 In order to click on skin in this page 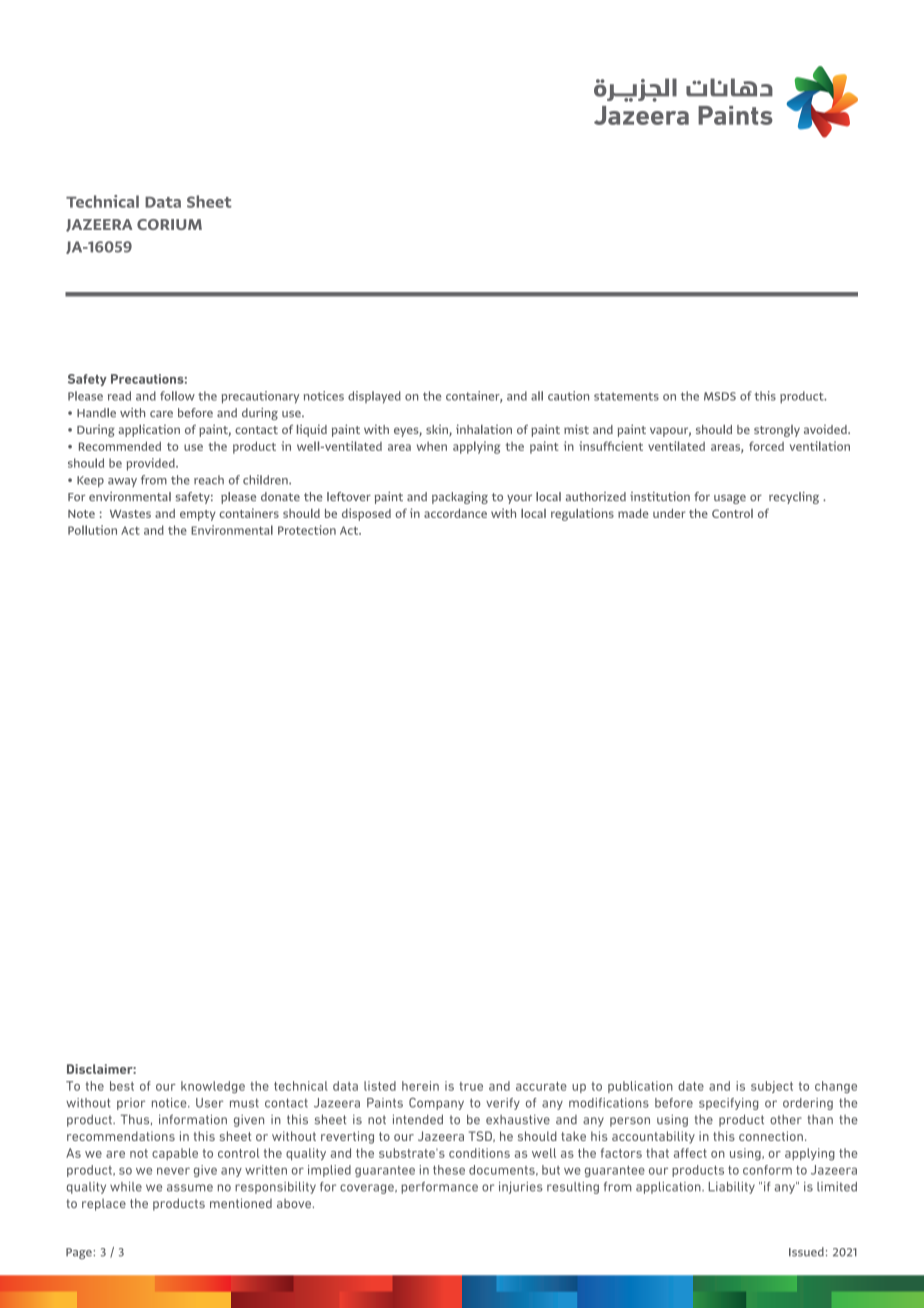, I will do `click(438, 430)`.
